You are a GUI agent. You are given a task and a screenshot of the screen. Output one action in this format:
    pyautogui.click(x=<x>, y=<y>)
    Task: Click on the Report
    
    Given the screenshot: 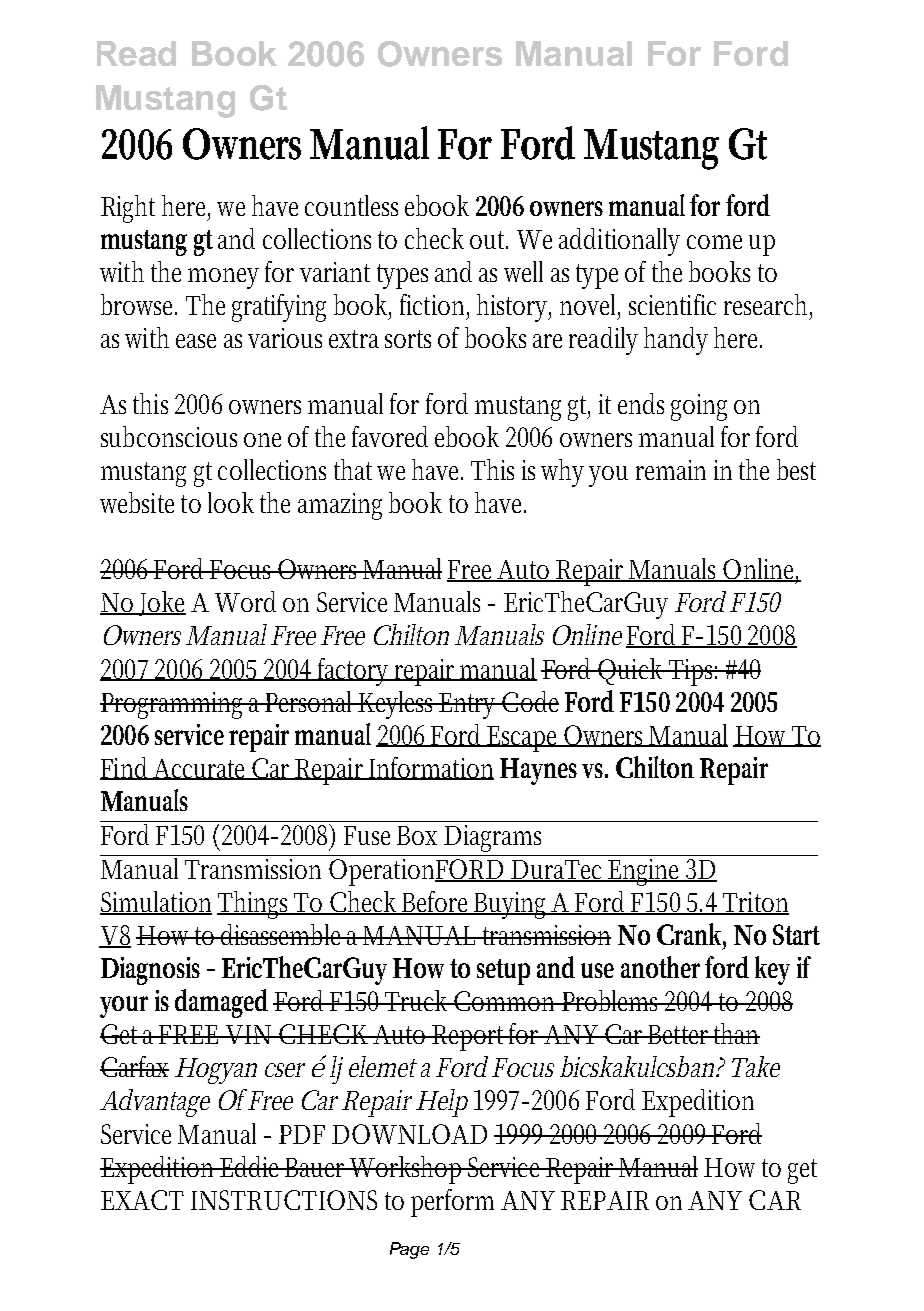 What is the action you would take?
    pyautogui.click(x=469, y=1038)
